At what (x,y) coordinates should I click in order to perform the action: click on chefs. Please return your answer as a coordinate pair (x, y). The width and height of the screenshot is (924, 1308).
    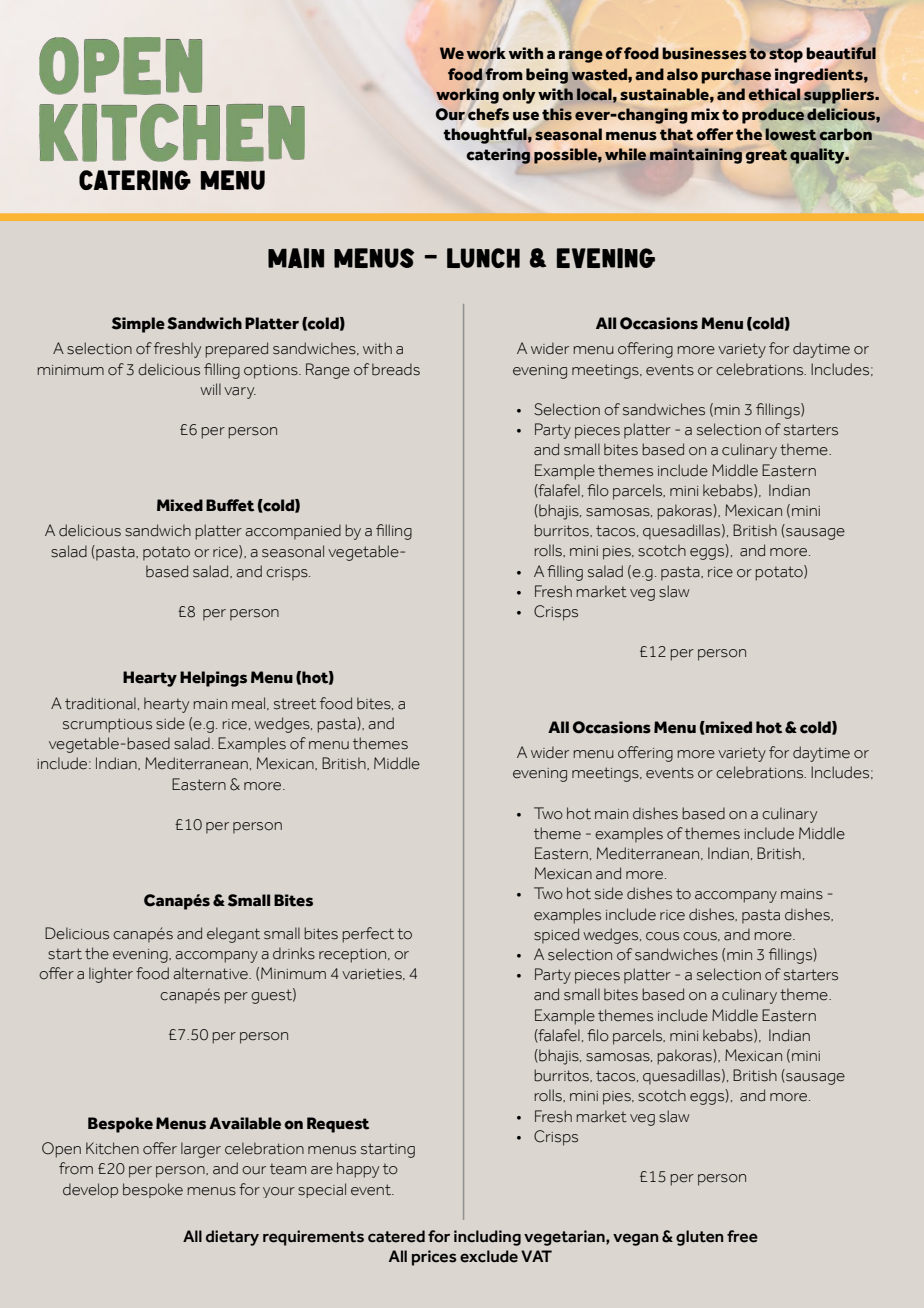
    Looking at the image, I should click on (488, 114).
